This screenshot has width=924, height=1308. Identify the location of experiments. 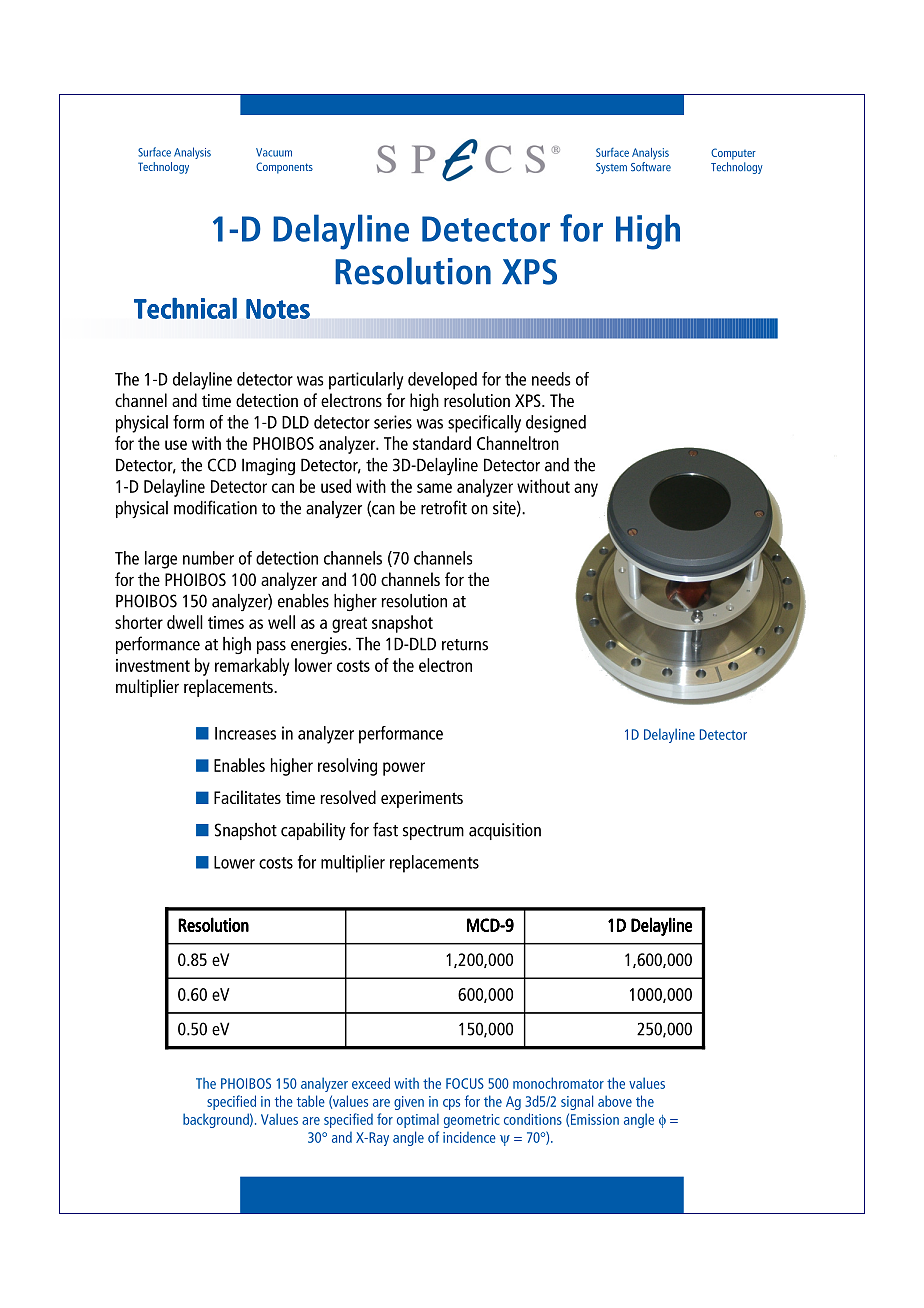
(422, 799).
